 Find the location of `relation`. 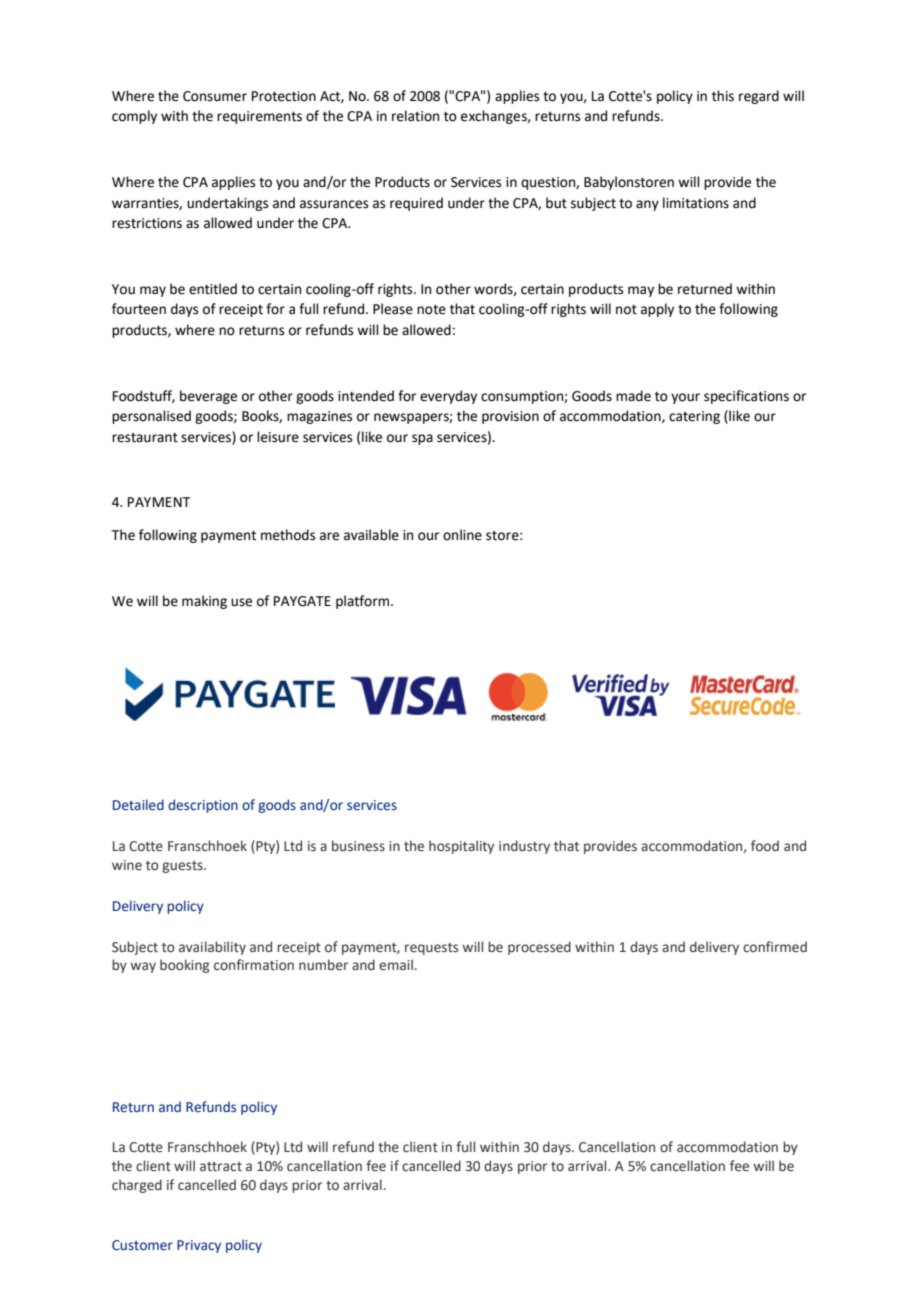

relation is located at coordinates (415, 116).
